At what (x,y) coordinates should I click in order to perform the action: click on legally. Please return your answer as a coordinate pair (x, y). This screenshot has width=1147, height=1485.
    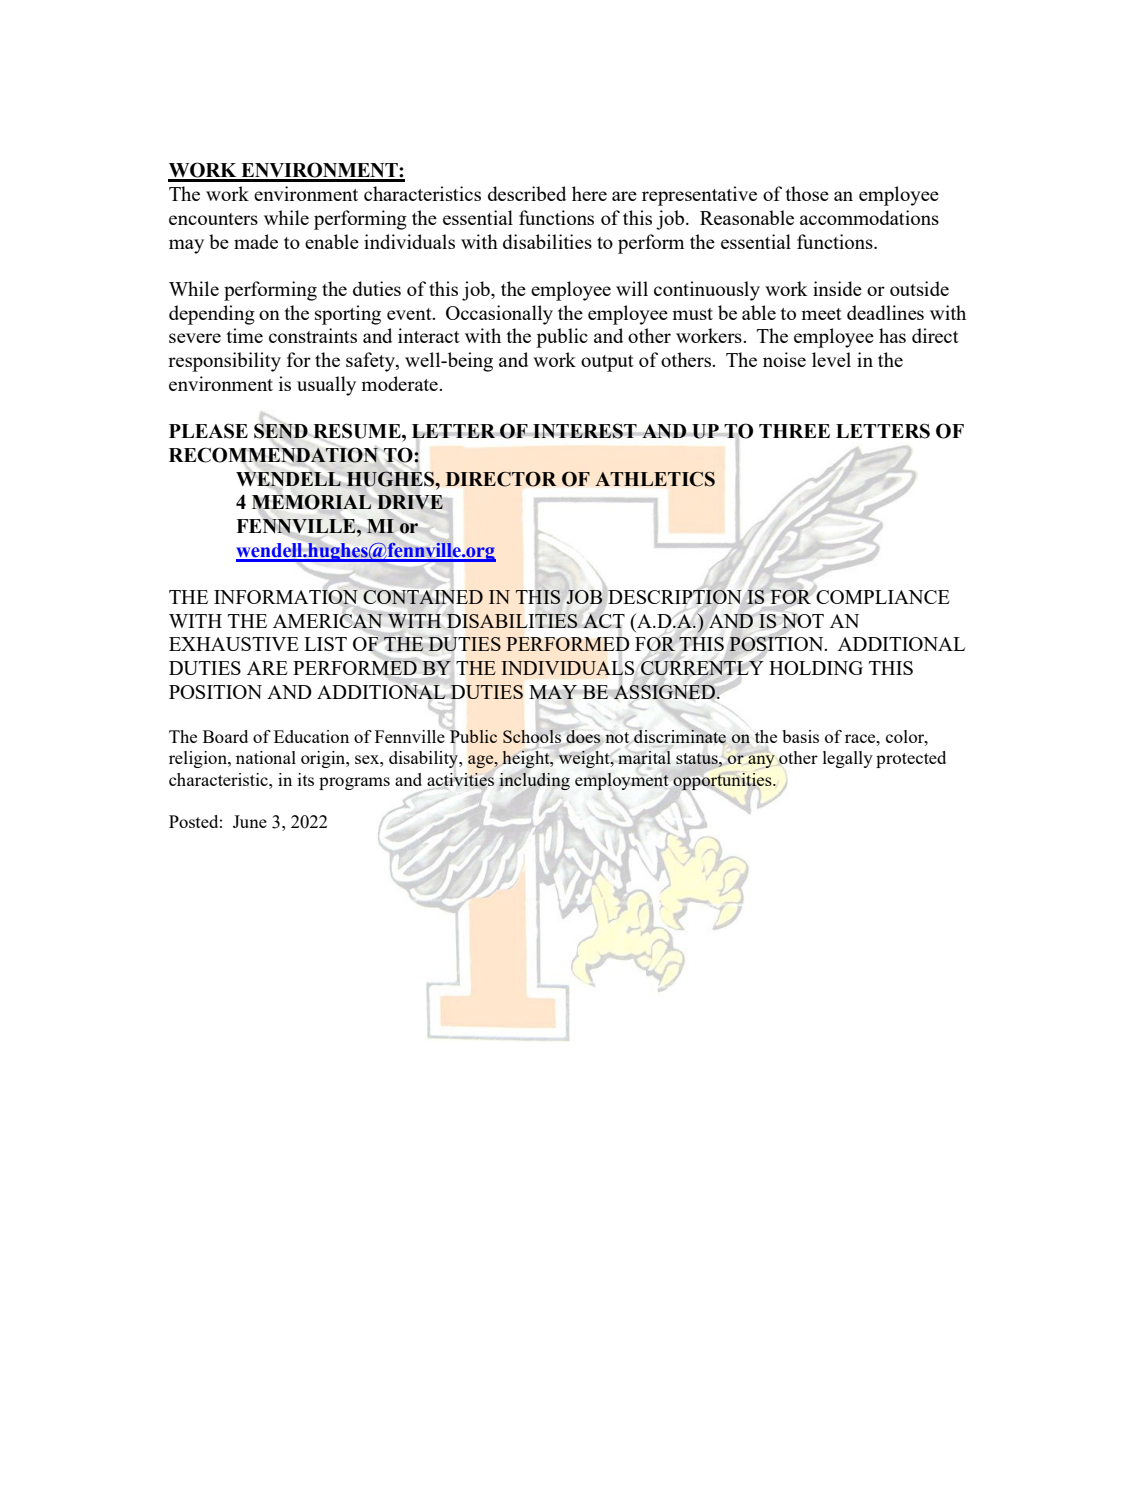
    Looking at the image, I should click on (848, 759).
